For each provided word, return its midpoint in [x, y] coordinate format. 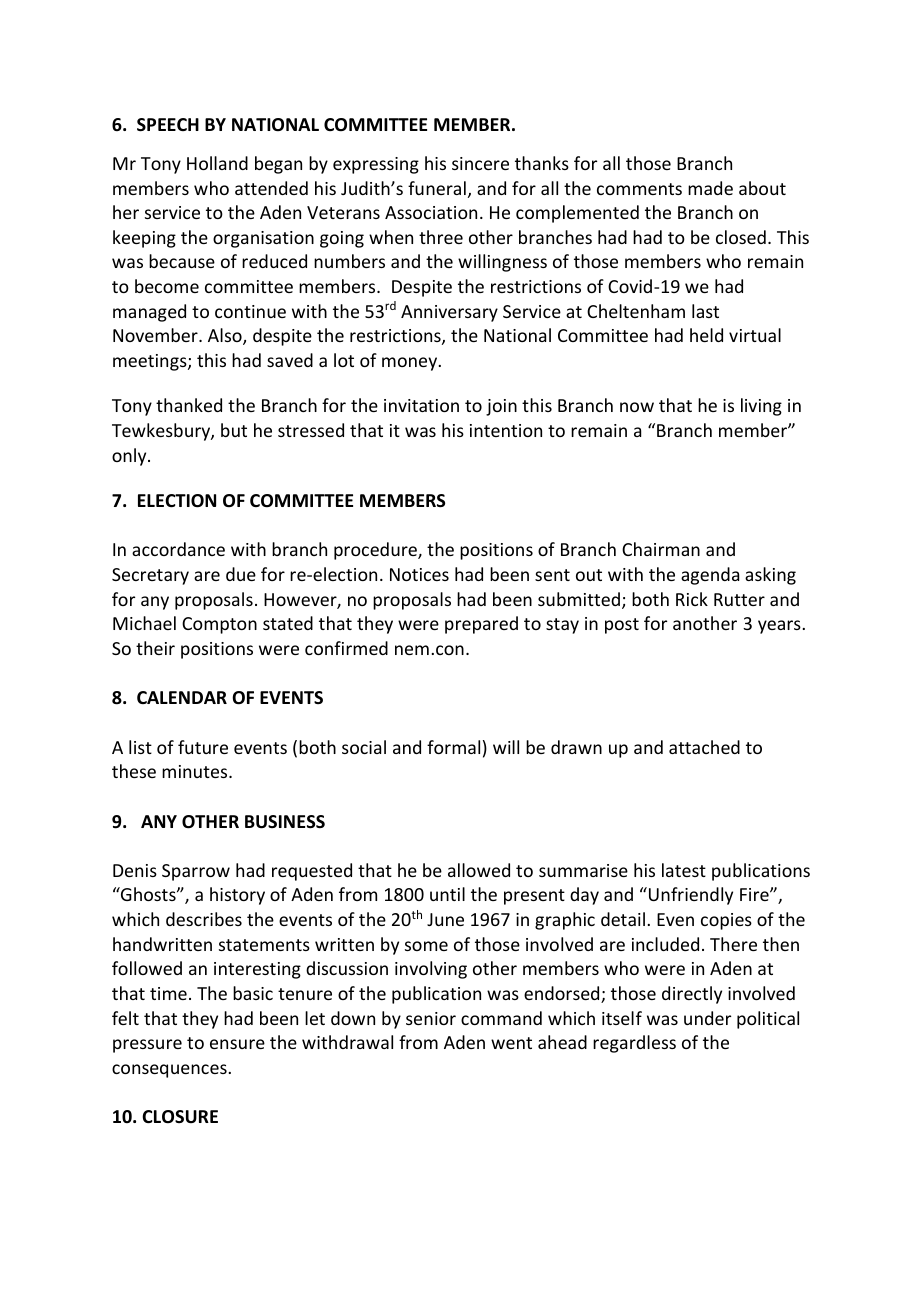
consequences [169, 1071]
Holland [217, 163]
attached [704, 747]
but [234, 430]
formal [453, 747]
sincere [480, 163]
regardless [634, 1044]
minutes [196, 771]
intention [506, 430]
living [761, 407]
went [511, 1043]
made [710, 188]
